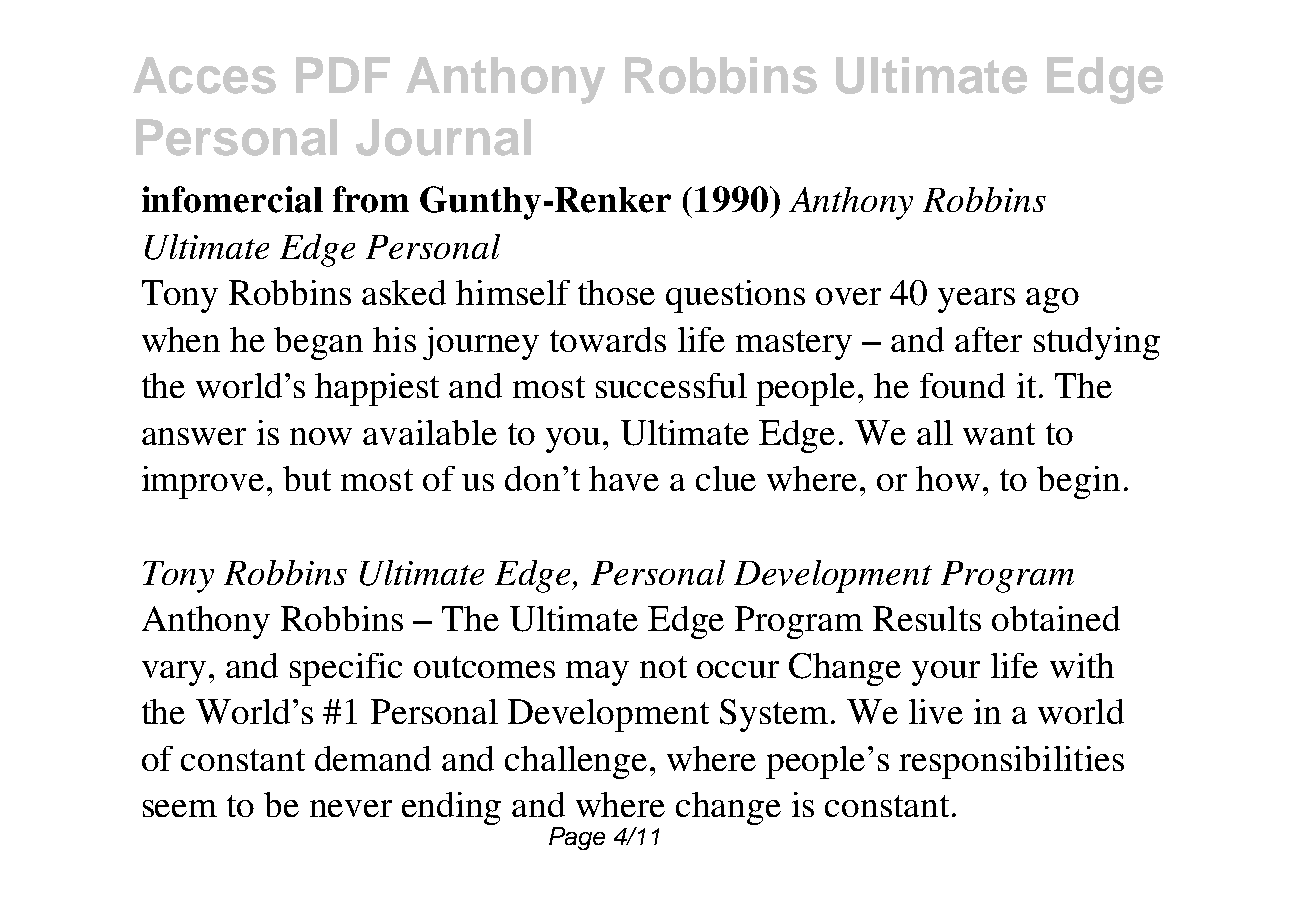 Image resolution: width=1303 pixels, height=924 pixels. Describe the element at coordinates (346, 669) in the screenshot. I see `specific` at that location.
